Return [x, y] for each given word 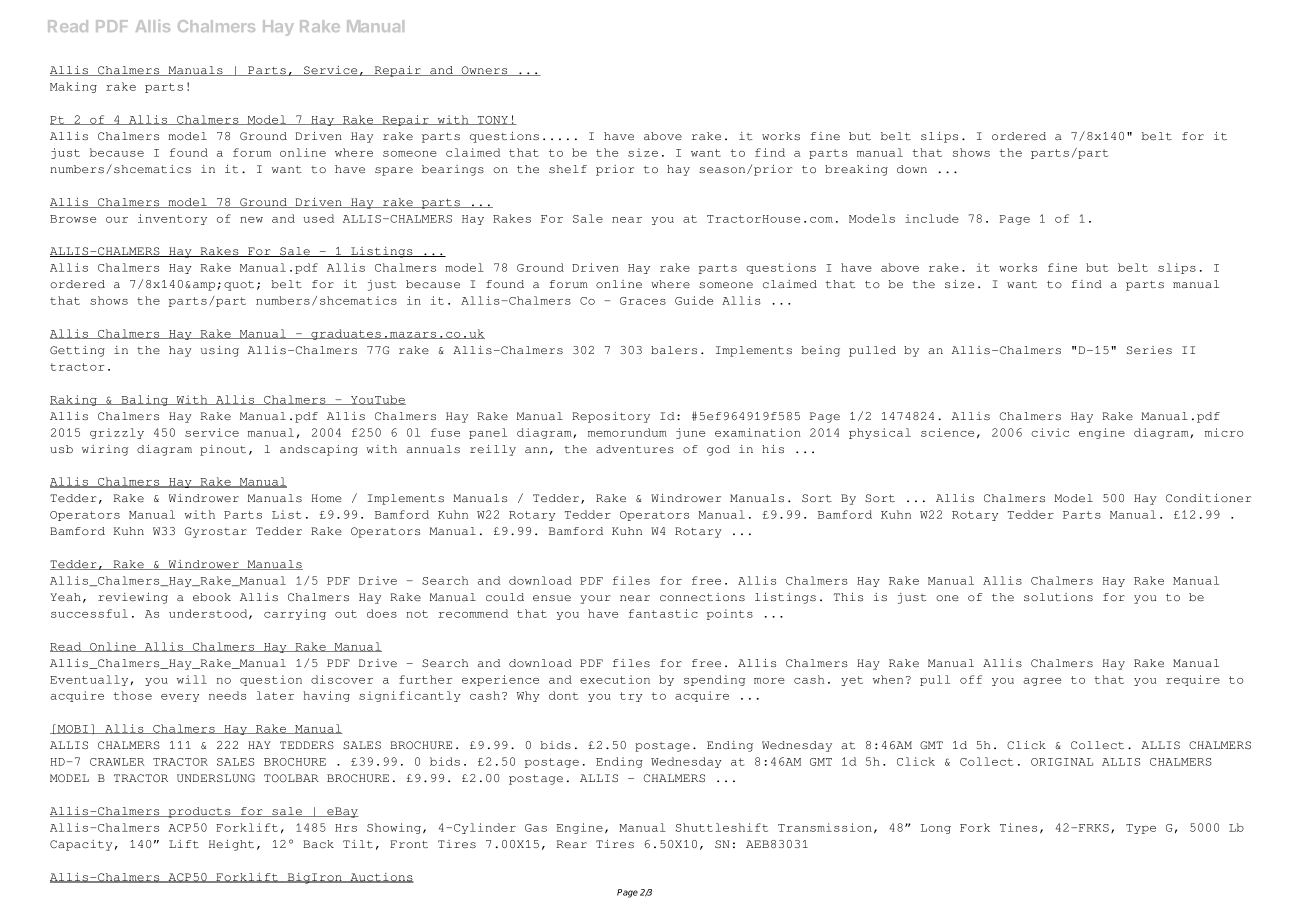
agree [1042, 682]
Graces [643, 301]
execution [615, 679]
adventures [635, 449]
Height [231, 845]
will [192, 679]
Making [73, 87]
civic [1050, 432]
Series [1149, 350]
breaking [856, 170]
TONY [492, 120]
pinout [223, 450]
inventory [172, 219]
